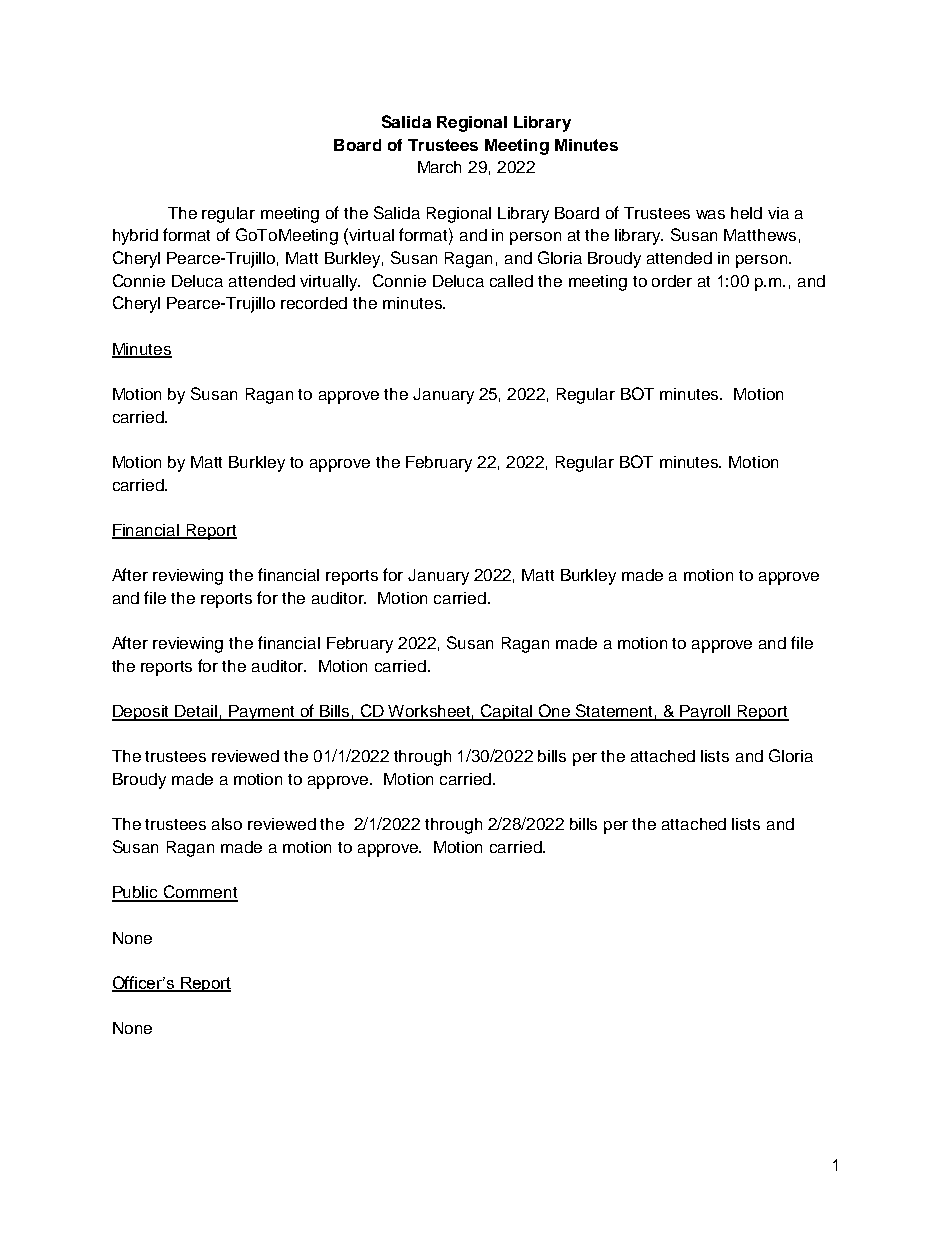 This document has height=1233, width=952. I want to click on also, so click(227, 824).
